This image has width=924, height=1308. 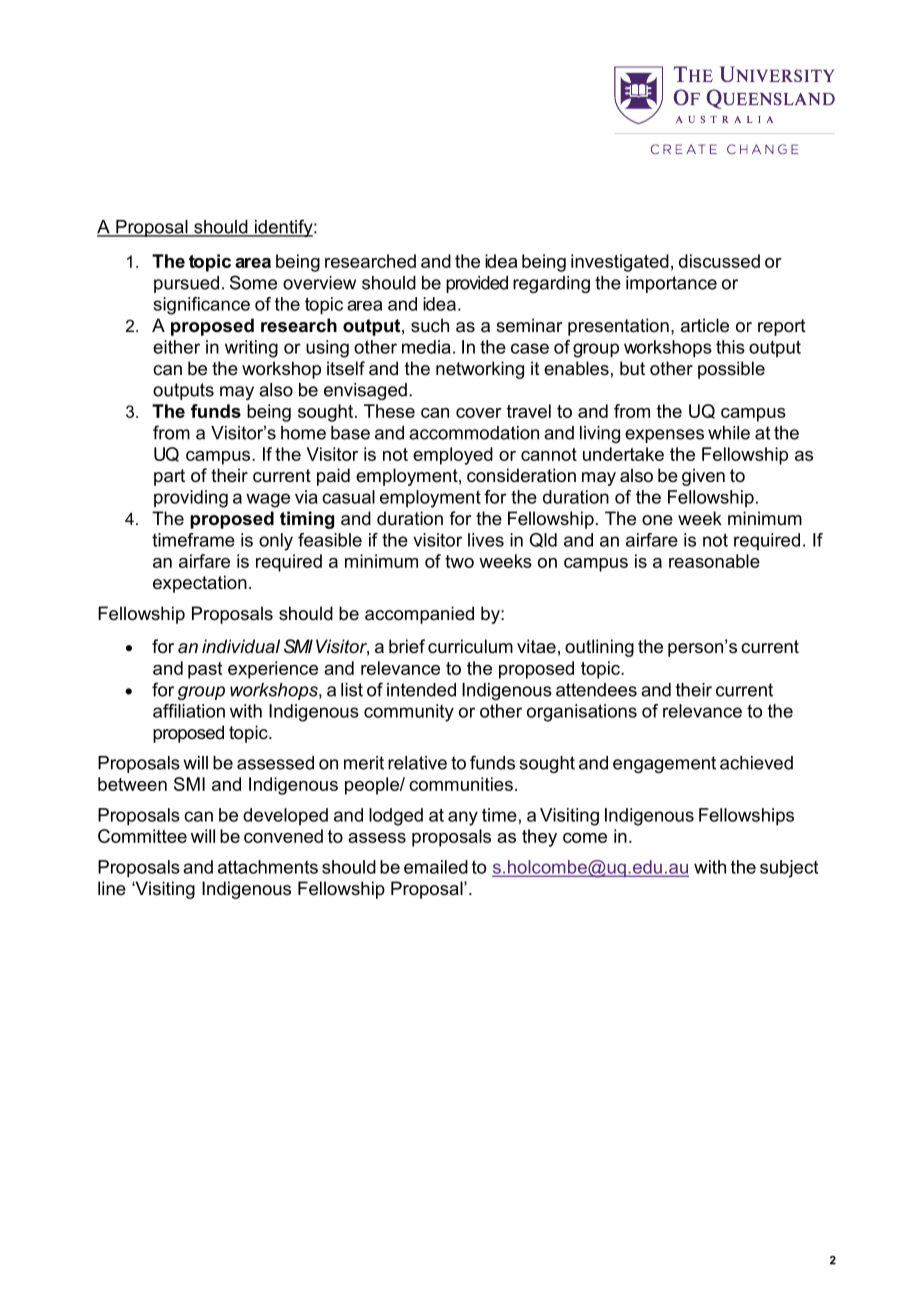 I want to click on providing, so click(x=191, y=499).
